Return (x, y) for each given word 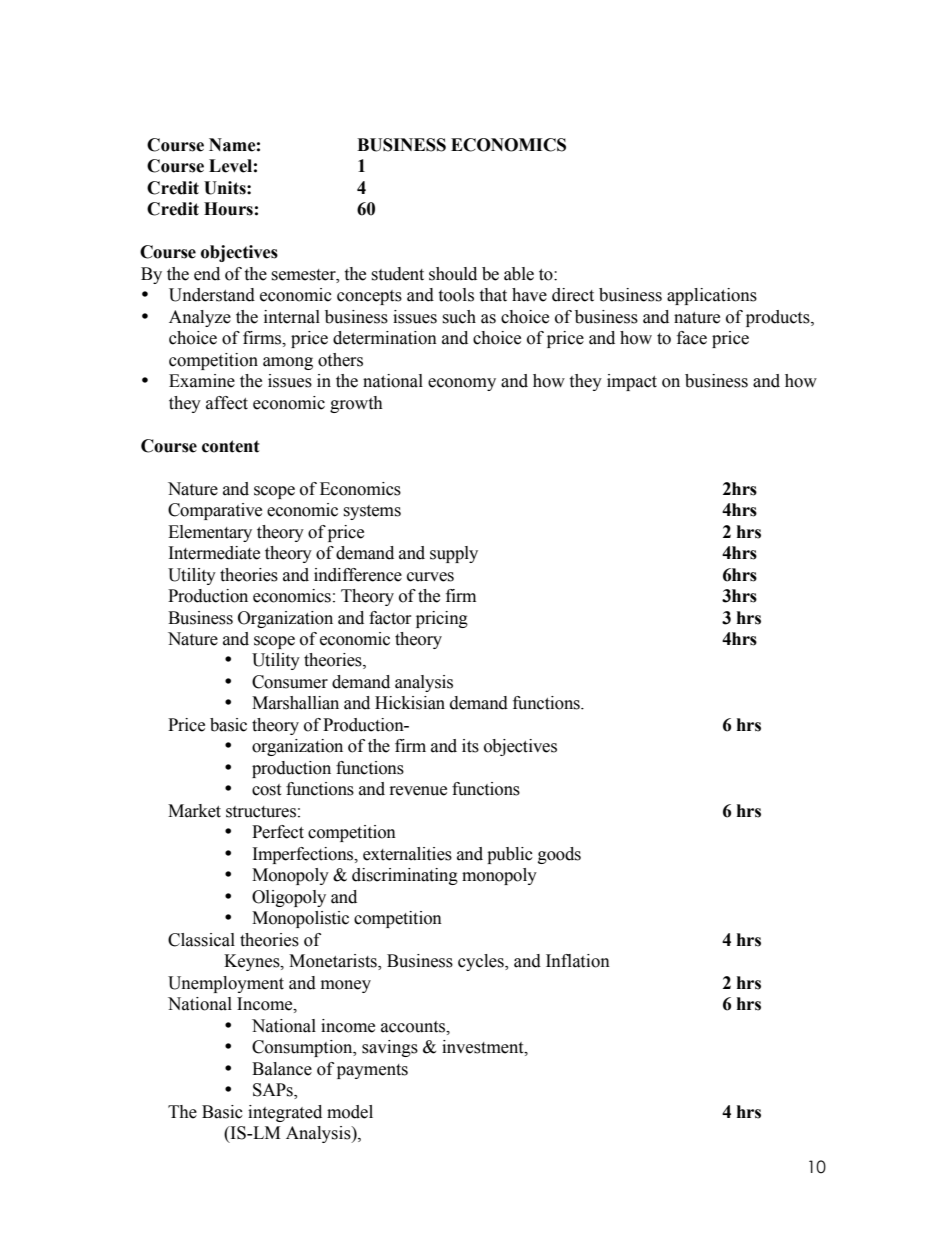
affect (227, 403)
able (519, 274)
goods (559, 855)
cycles (482, 962)
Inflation (578, 961)
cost (266, 790)
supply (454, 554)
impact (632, 382)
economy (462, 384)
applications (712, 296)
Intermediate (214, 553)
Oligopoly (289, 898)
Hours (228, 209)
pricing (442, 619)
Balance (282, 1069)
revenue (418, 791)
